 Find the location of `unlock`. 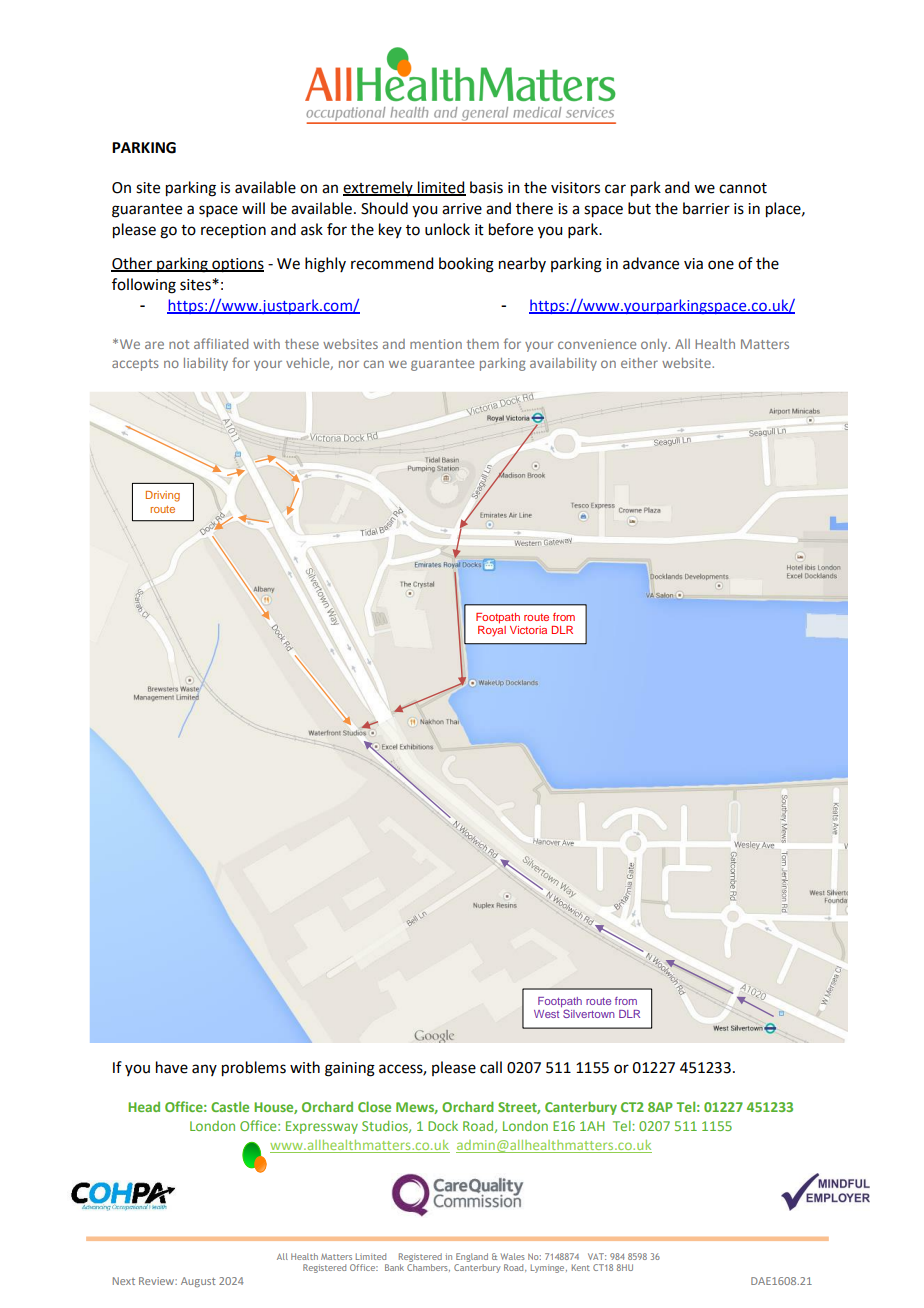

unlock is located at coordinates (447, 229).
